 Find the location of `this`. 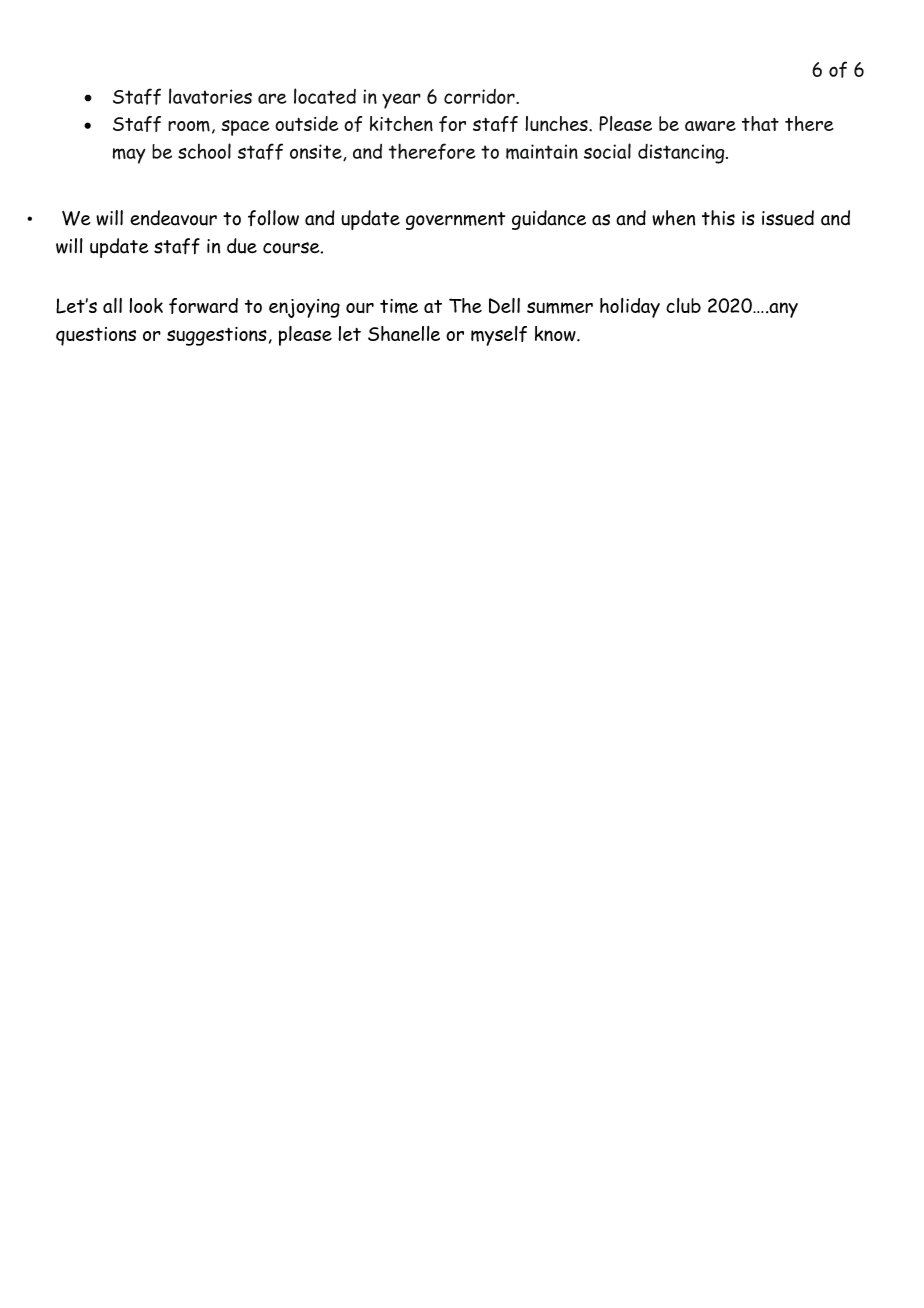

this is located at coordinates (718, 218).
